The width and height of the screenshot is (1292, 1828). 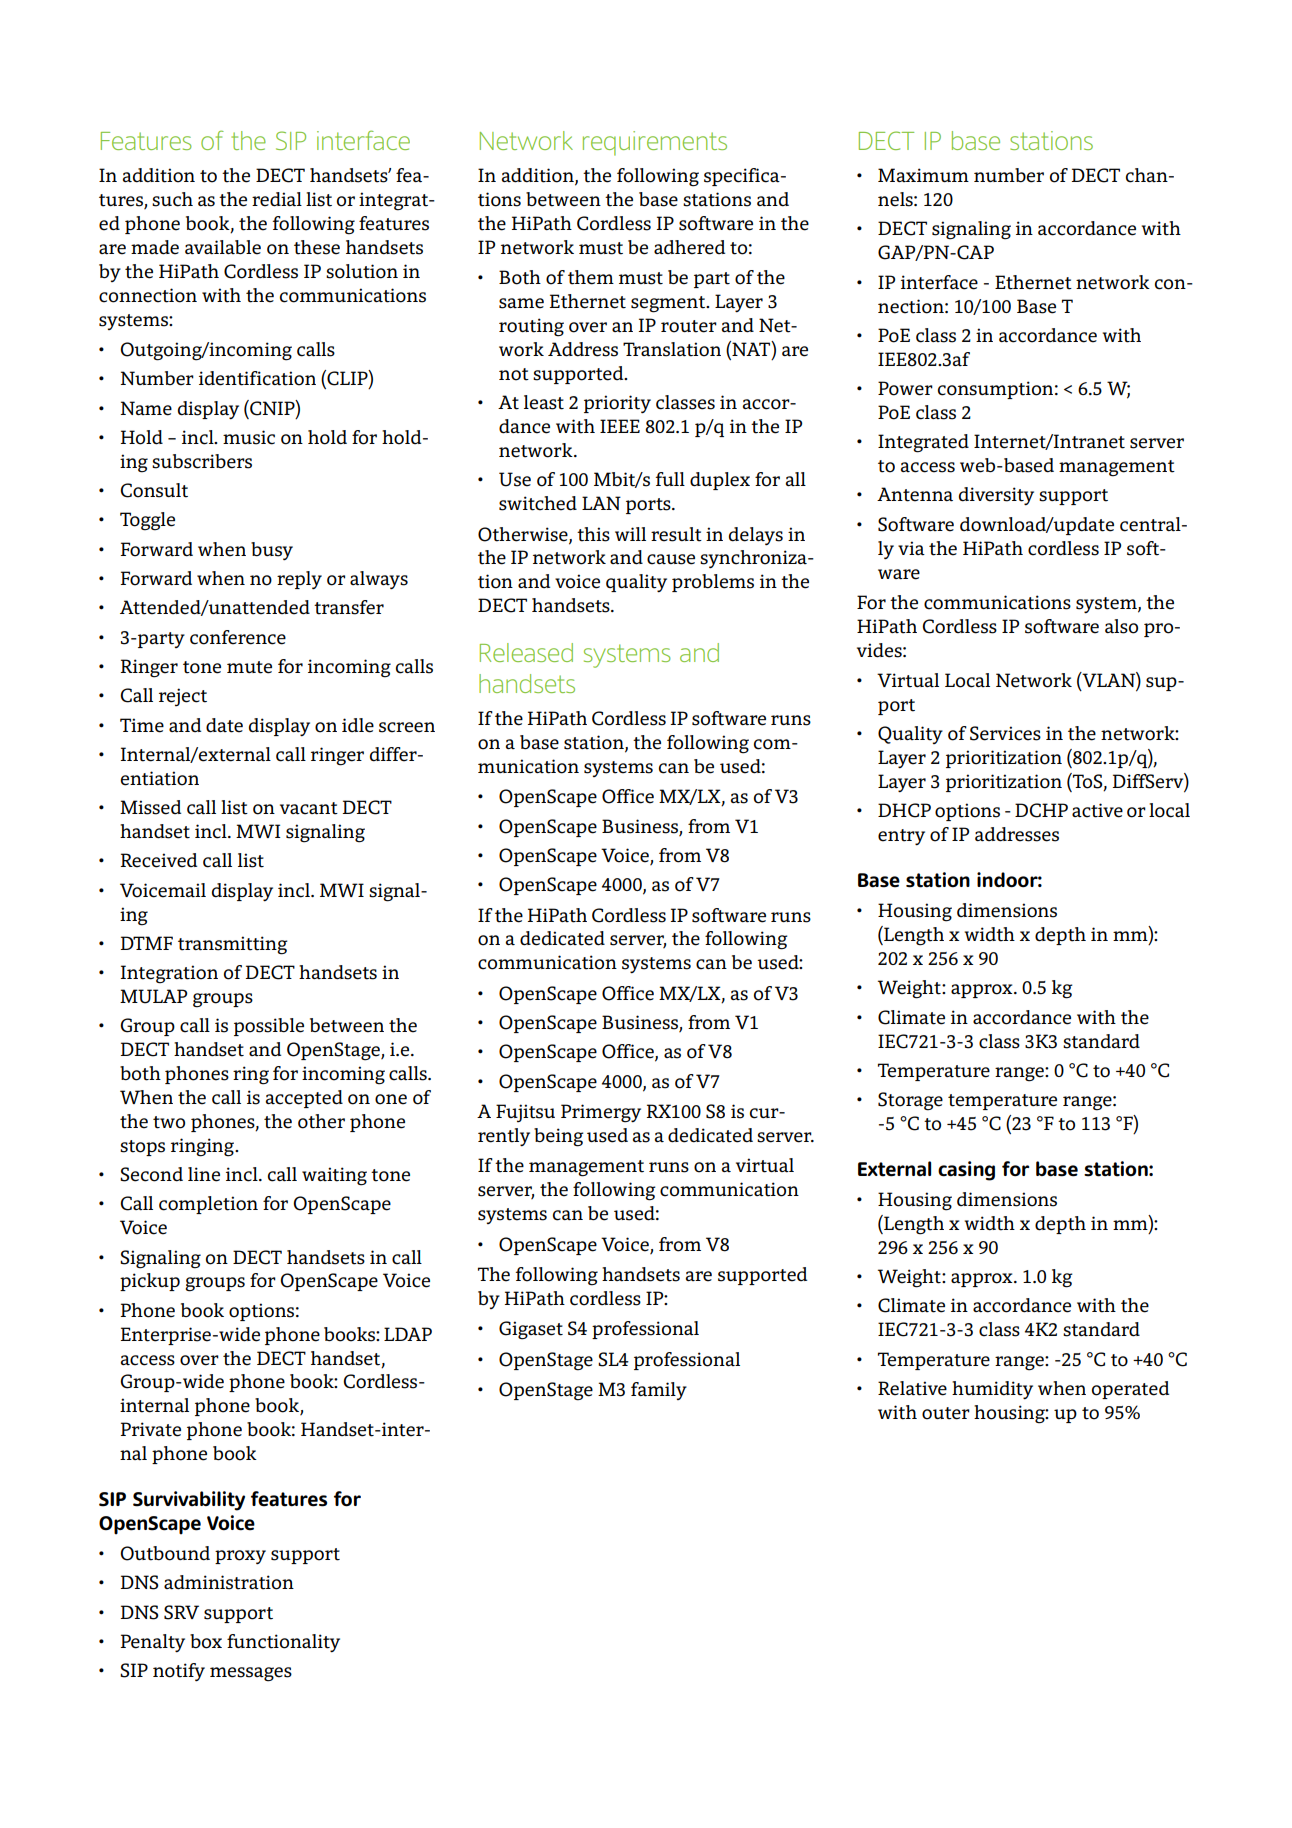 I want to click on casing, so click(x=966, y=1171).
